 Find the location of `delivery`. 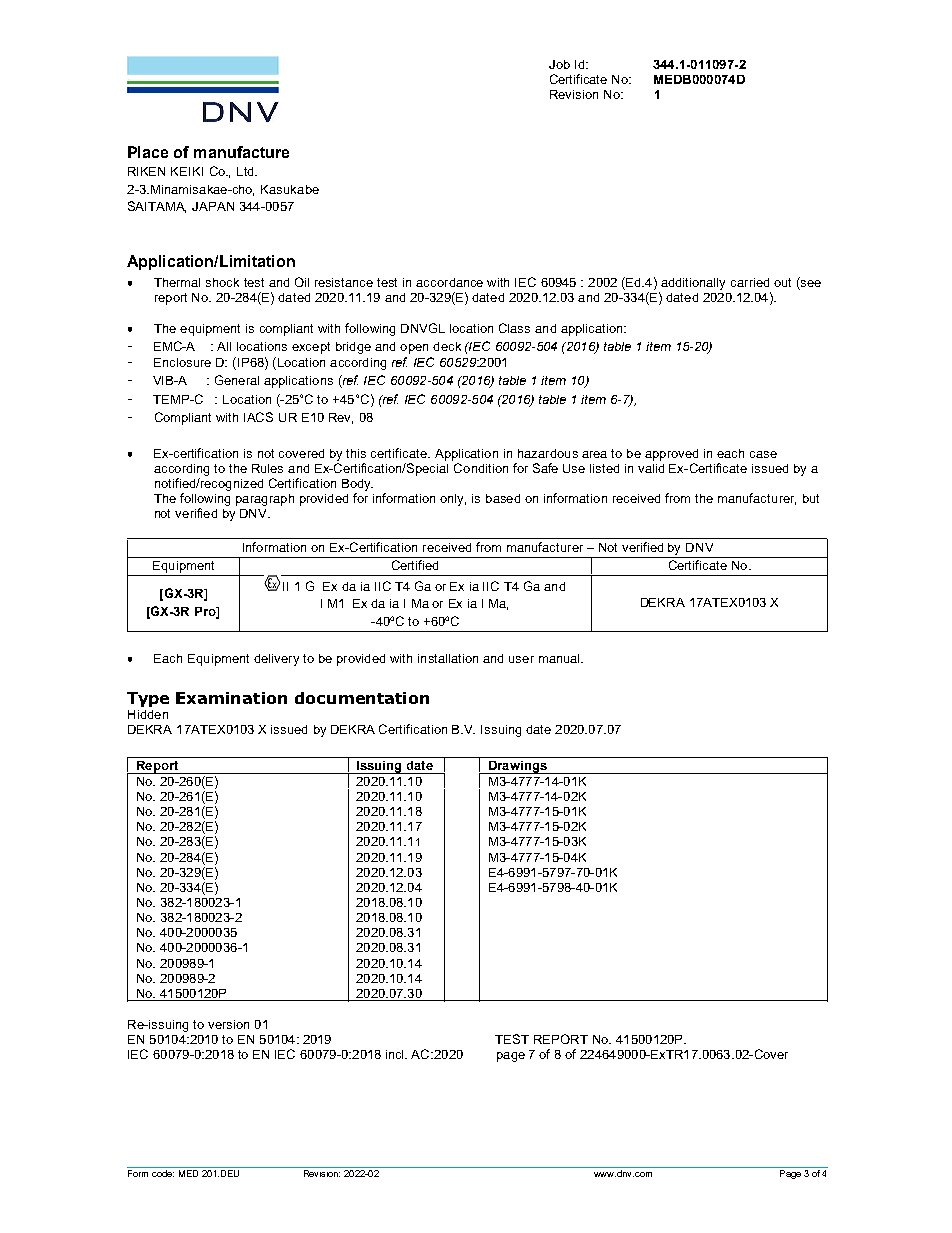

delivery is located at coordinates (276, 660).
